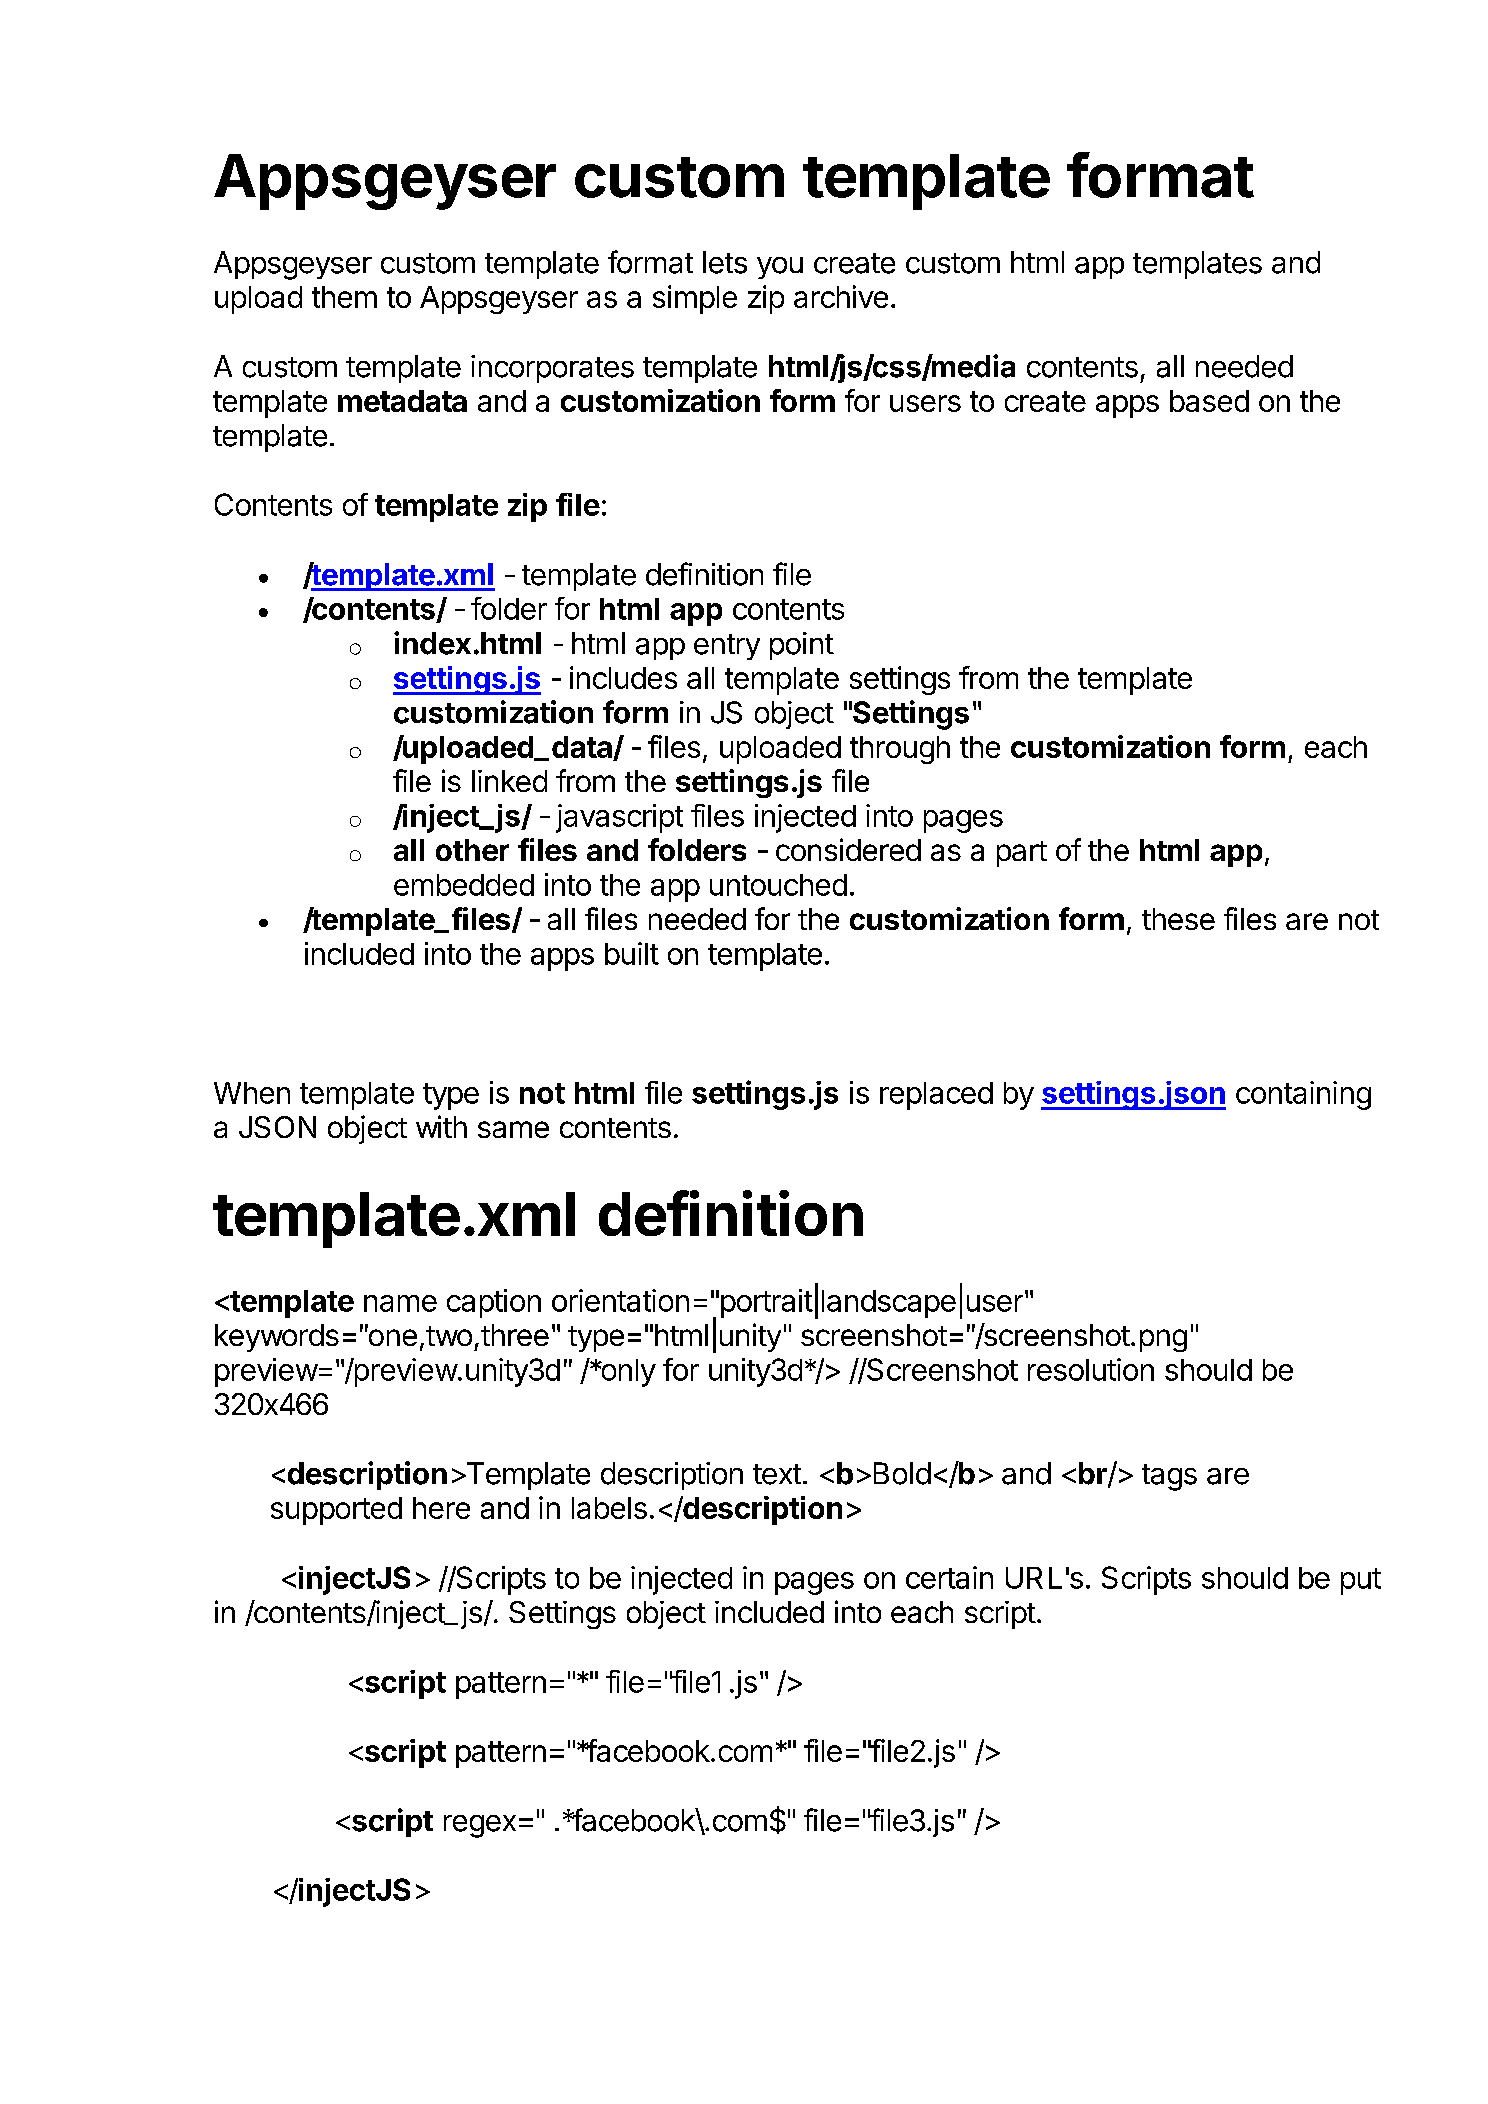  I want to click on certain, so click(949, 1577).
